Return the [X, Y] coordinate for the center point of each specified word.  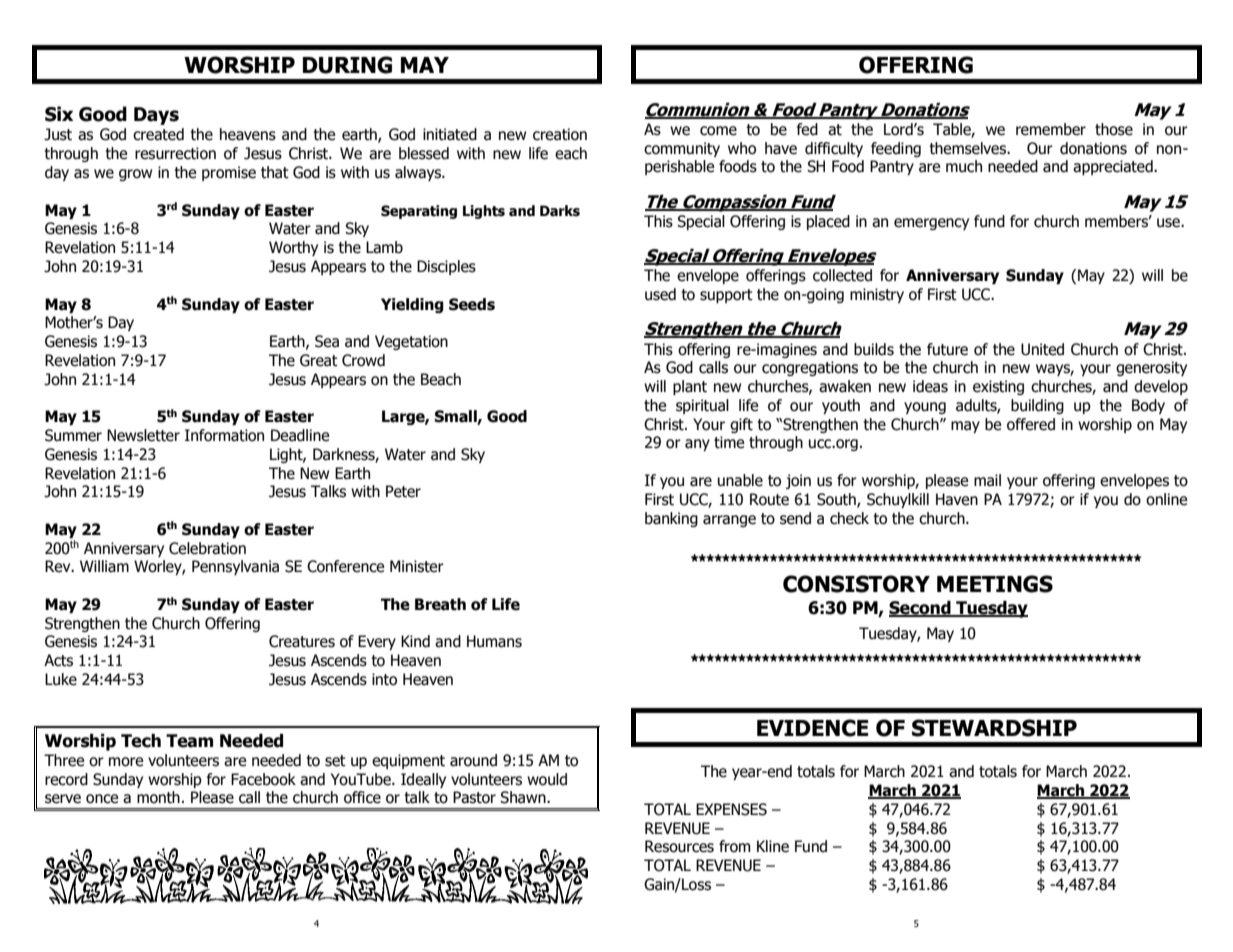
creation [560, 134]
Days [156, 116]
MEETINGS [995, 584]
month [158, 797]
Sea [327, 341]
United [1042, 349]
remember [1051, 129]
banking [671, 519]
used [660, 294]
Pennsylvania [235, 567]
